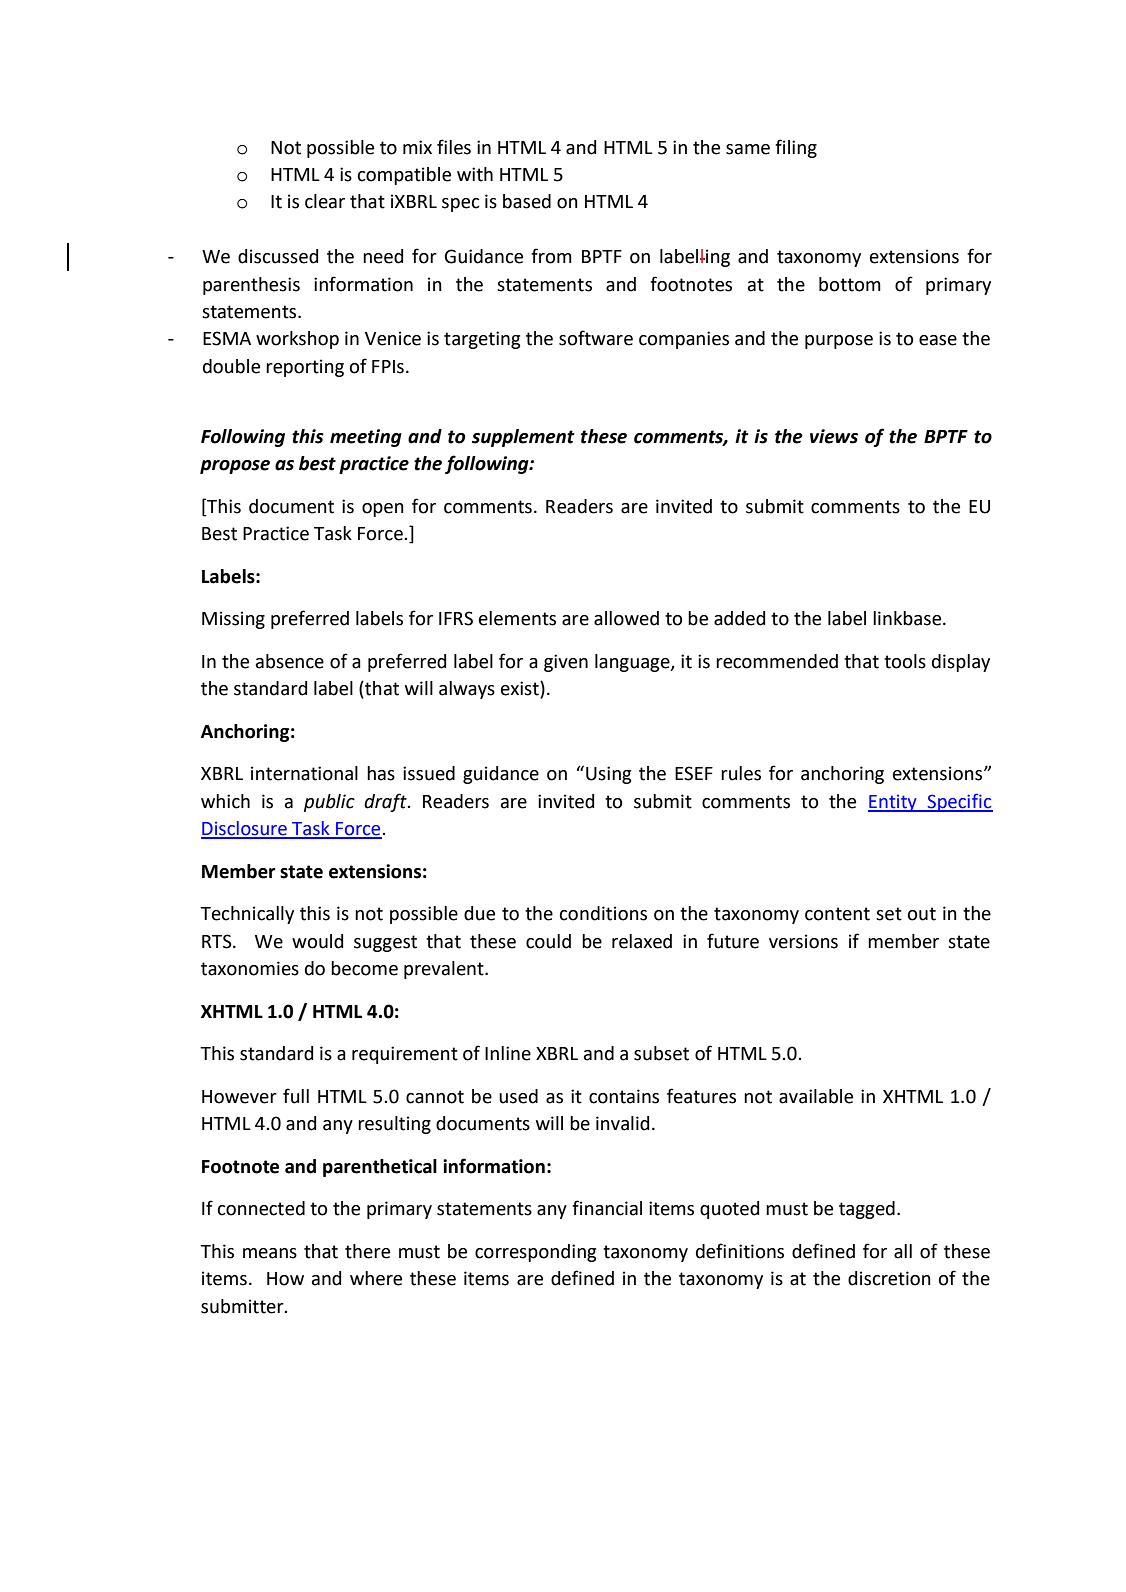 Image resolution: width=1126 pixels, height=1592 pixels. I want to click on means, so click(270, 1253).
